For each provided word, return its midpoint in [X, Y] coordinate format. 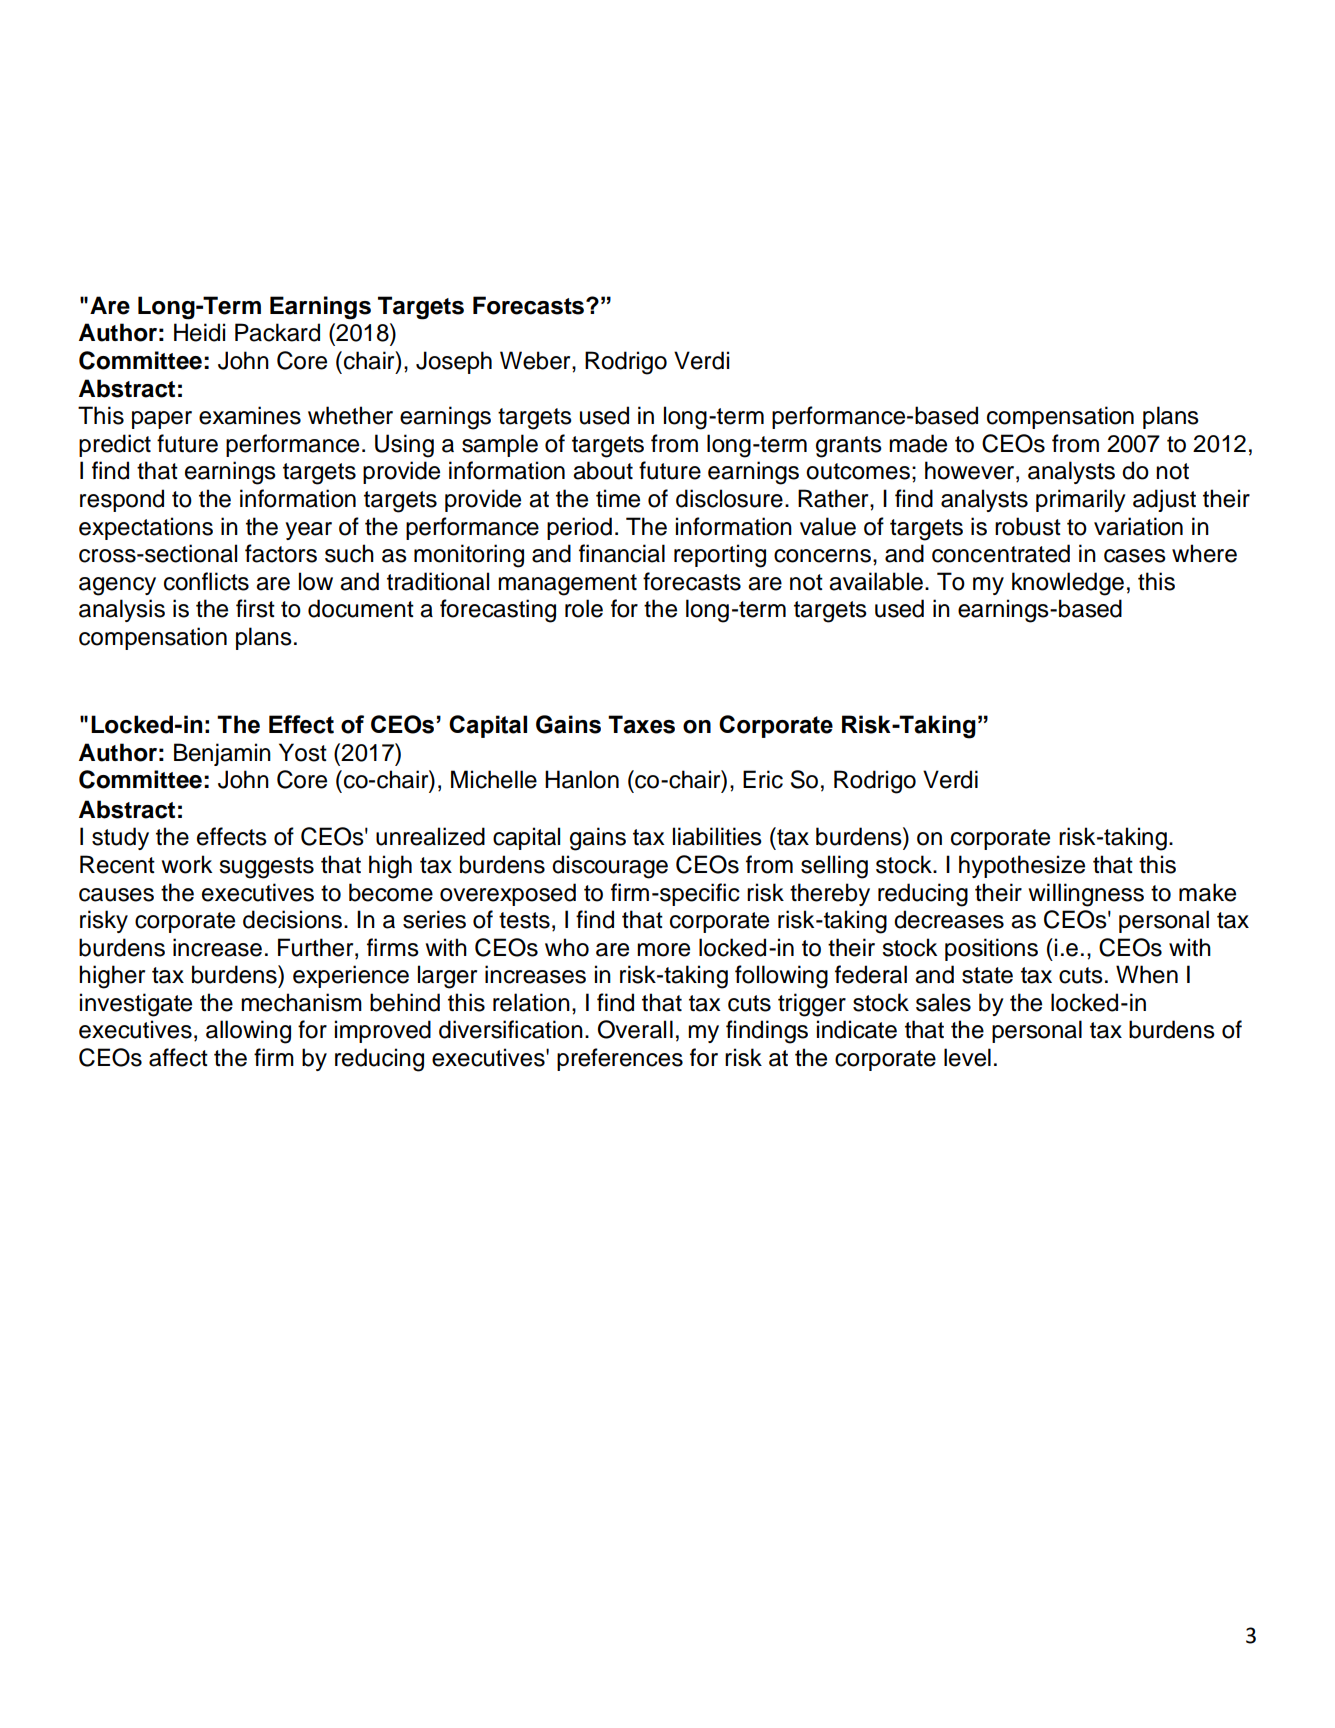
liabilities [717, 836]
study [120, 838]
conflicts [206, 581]
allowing [248, 1032]
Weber [536, 360]
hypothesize [1022, 866]
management [567, 585]
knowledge [1068, 584]
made [918, 443]
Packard [277, 332]
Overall [635, 1029]
